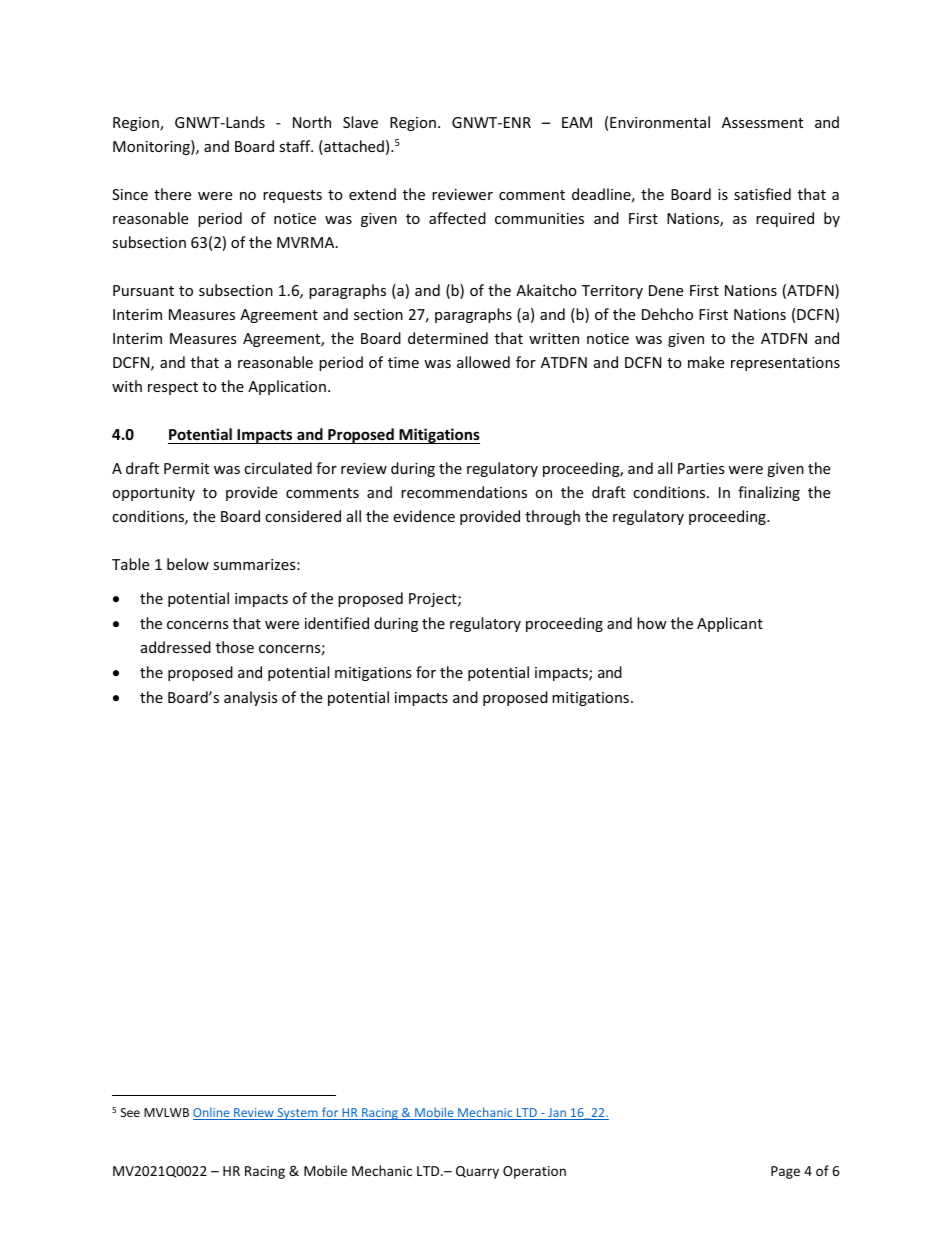 This screenshot has width=952, height=1233. What do you see at coordinates (701, 468) in the screenshot?
I see `Parties` at bounding box center [701, 468].
